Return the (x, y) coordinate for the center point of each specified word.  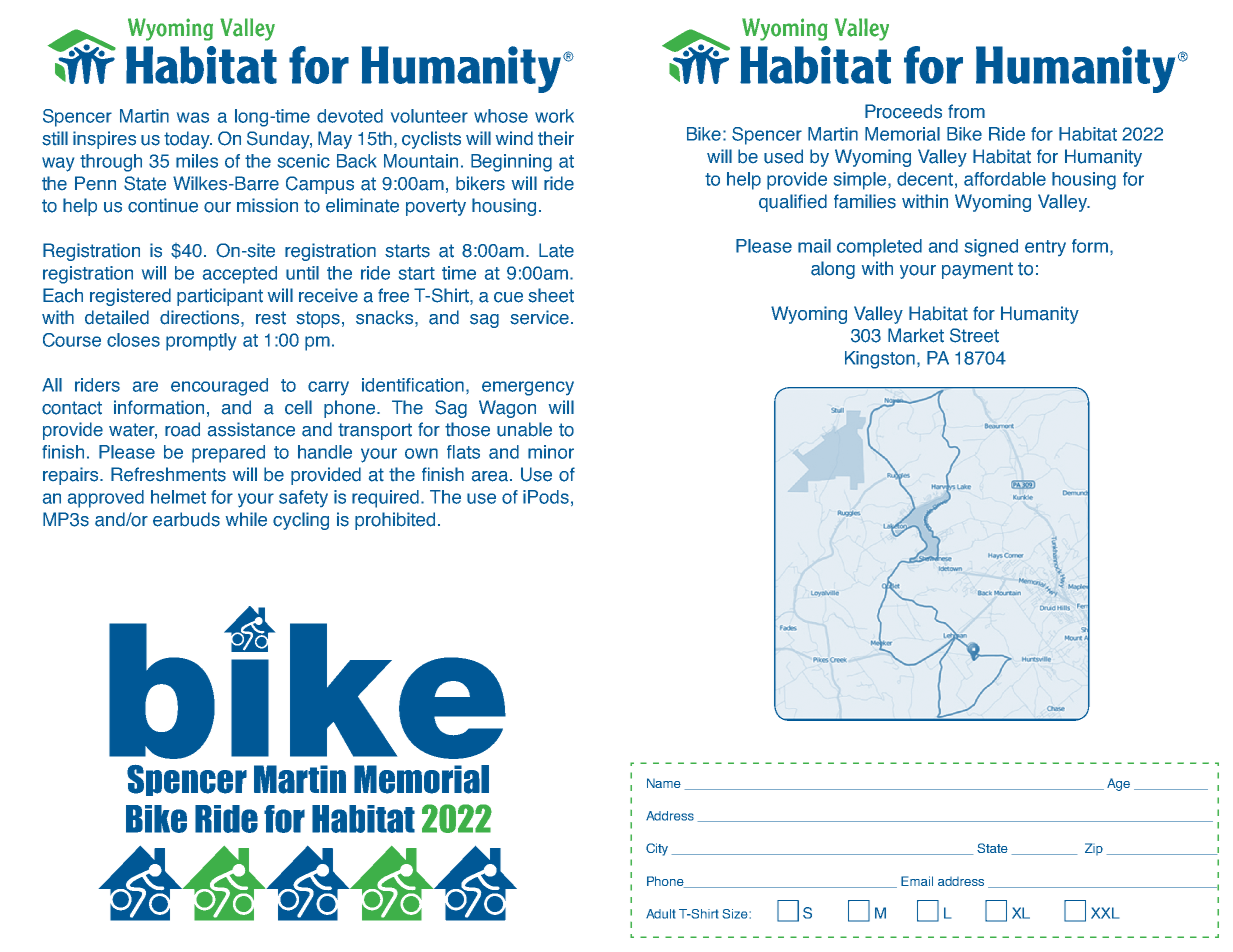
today (188, 140)
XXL (1105, 913)
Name (664, 783)
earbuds (186, 519)
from (966, 111)
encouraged (219, 387)
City (657, 849)
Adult (660, 914)
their (556, 138)
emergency (528, 388)
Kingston (880, 360)
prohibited (395, 521)
